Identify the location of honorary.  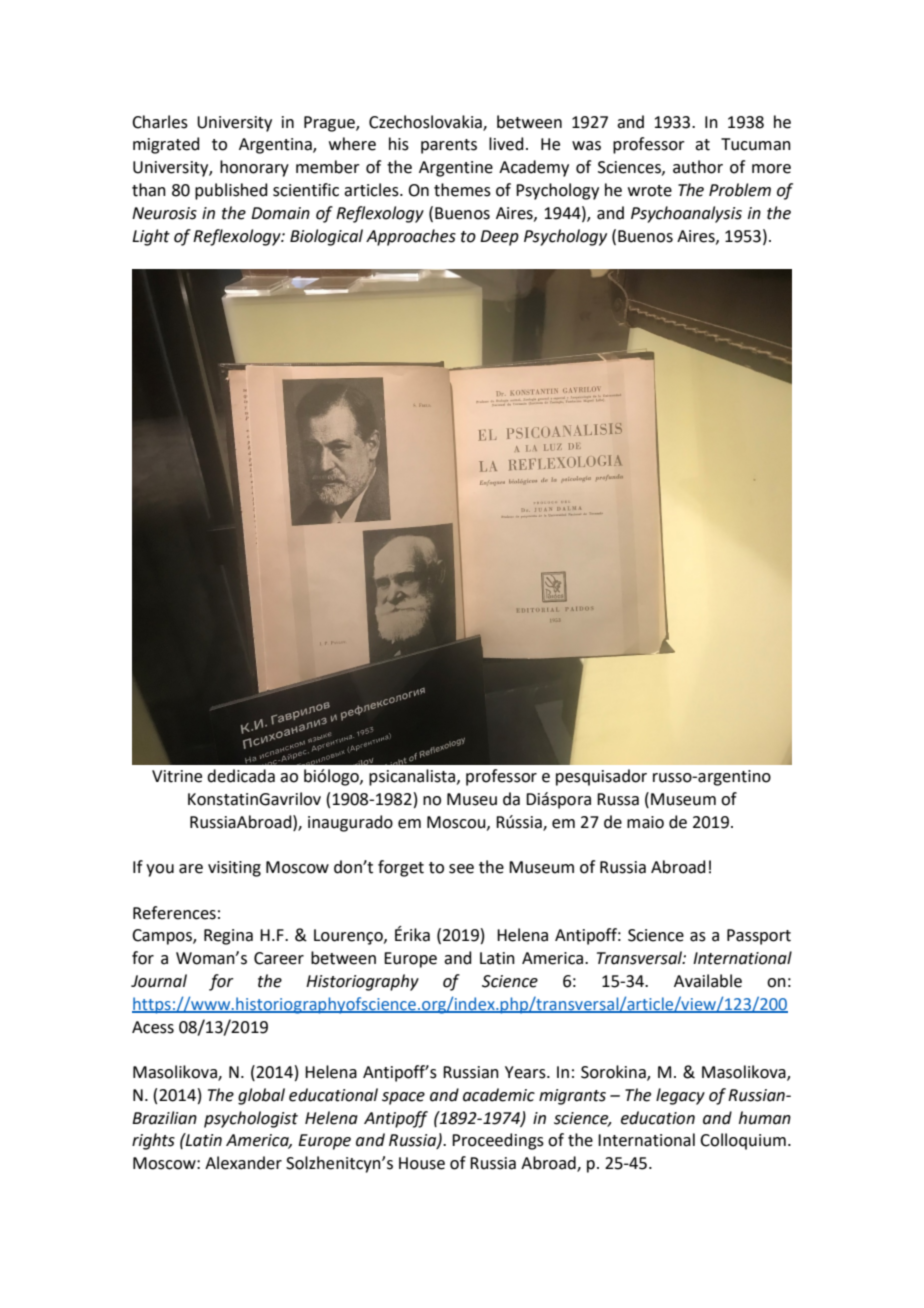
(254, 168).
